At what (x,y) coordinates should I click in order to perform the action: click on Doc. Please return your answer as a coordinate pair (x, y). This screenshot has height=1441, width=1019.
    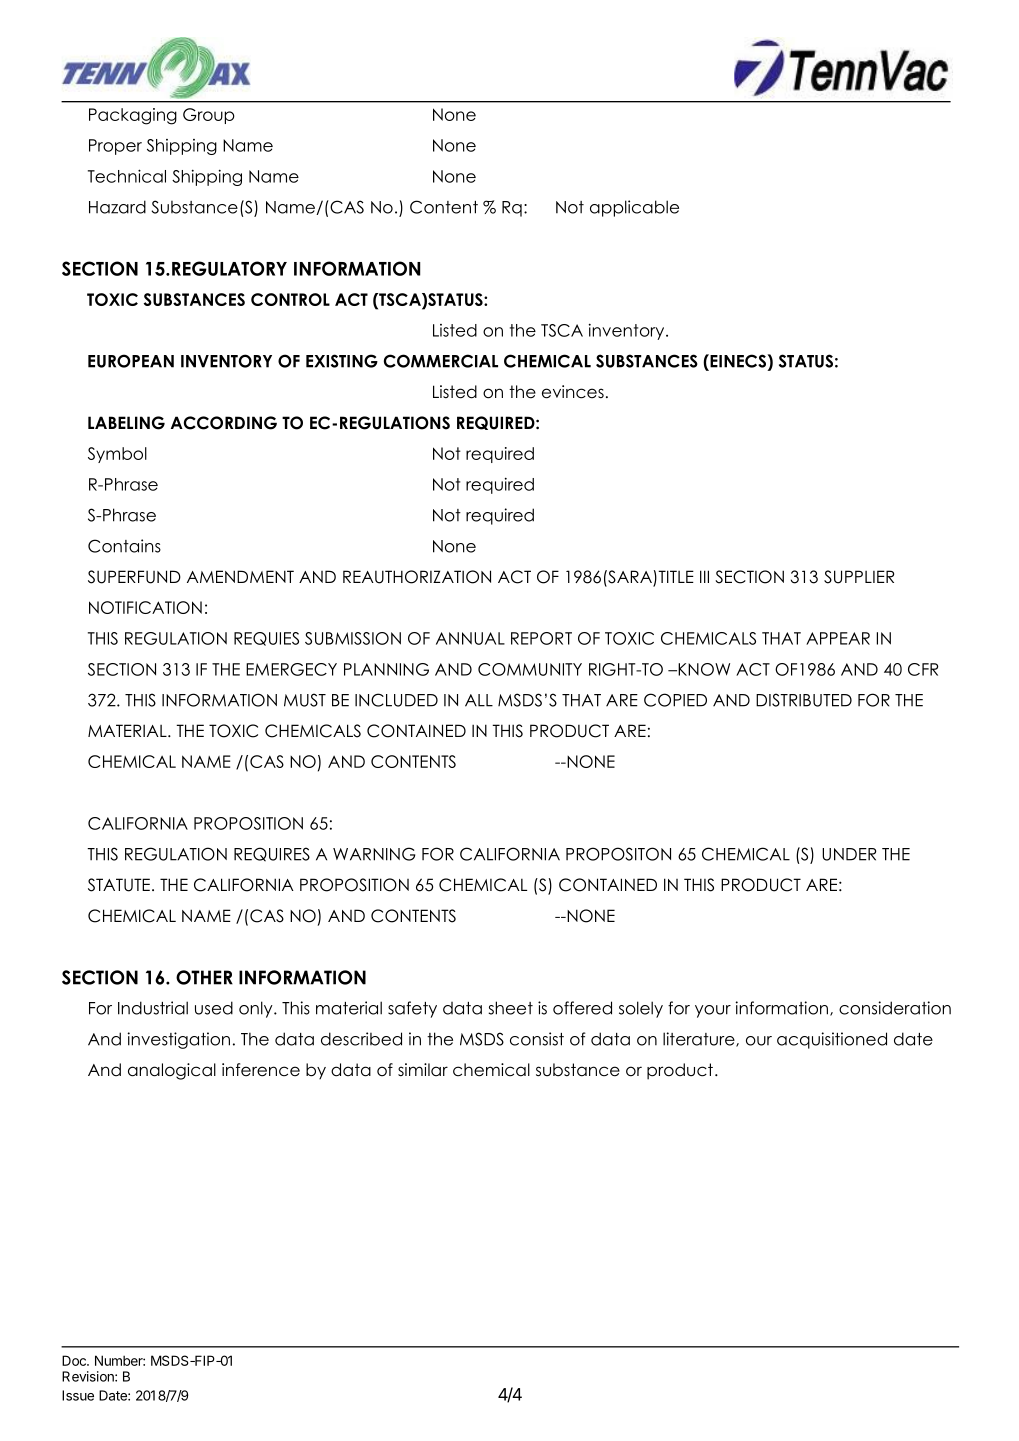
    Looking at the image, I should click on (75, 1360).
